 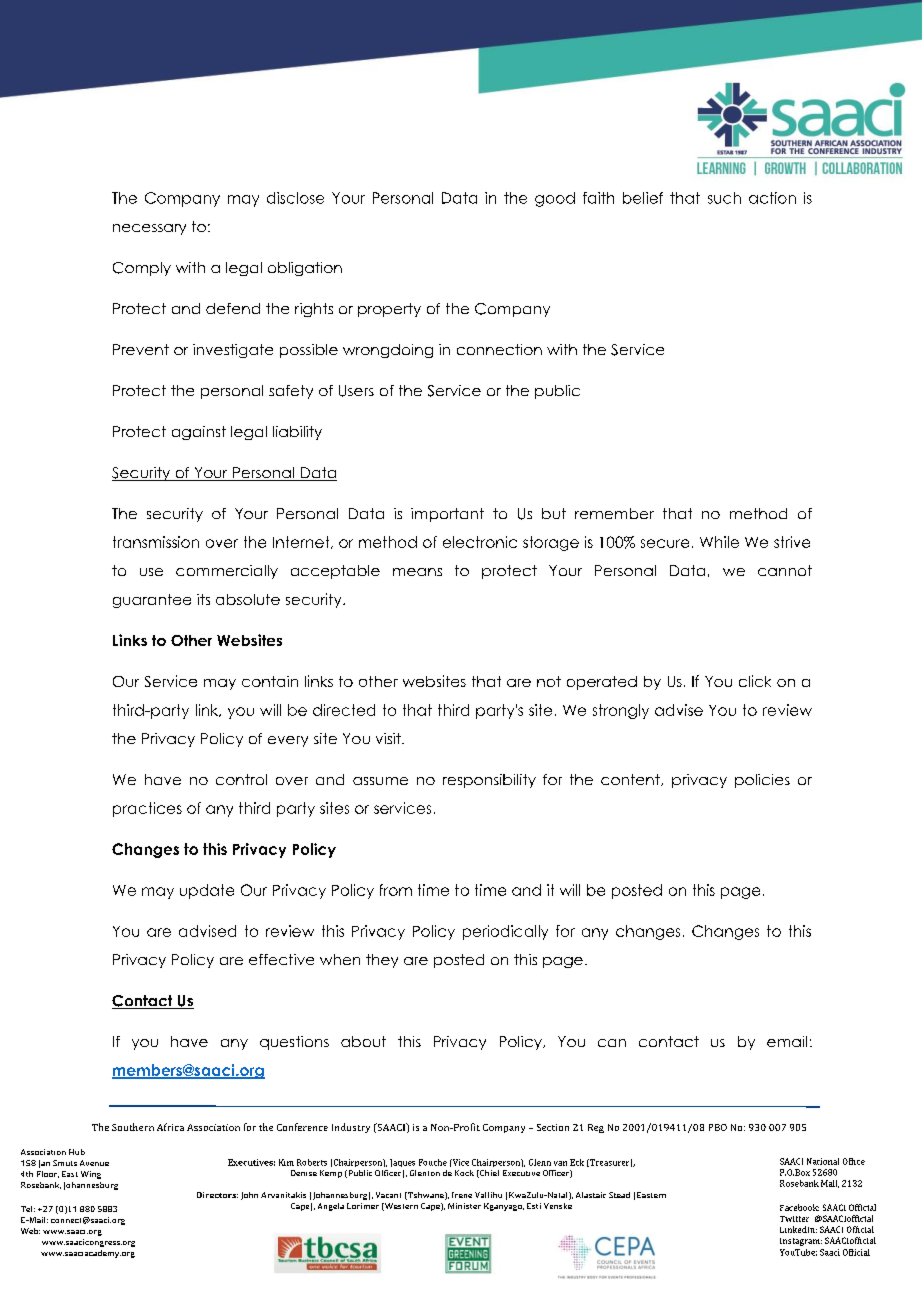 I want to click on Facebook, so click(x=799, y=1207).
